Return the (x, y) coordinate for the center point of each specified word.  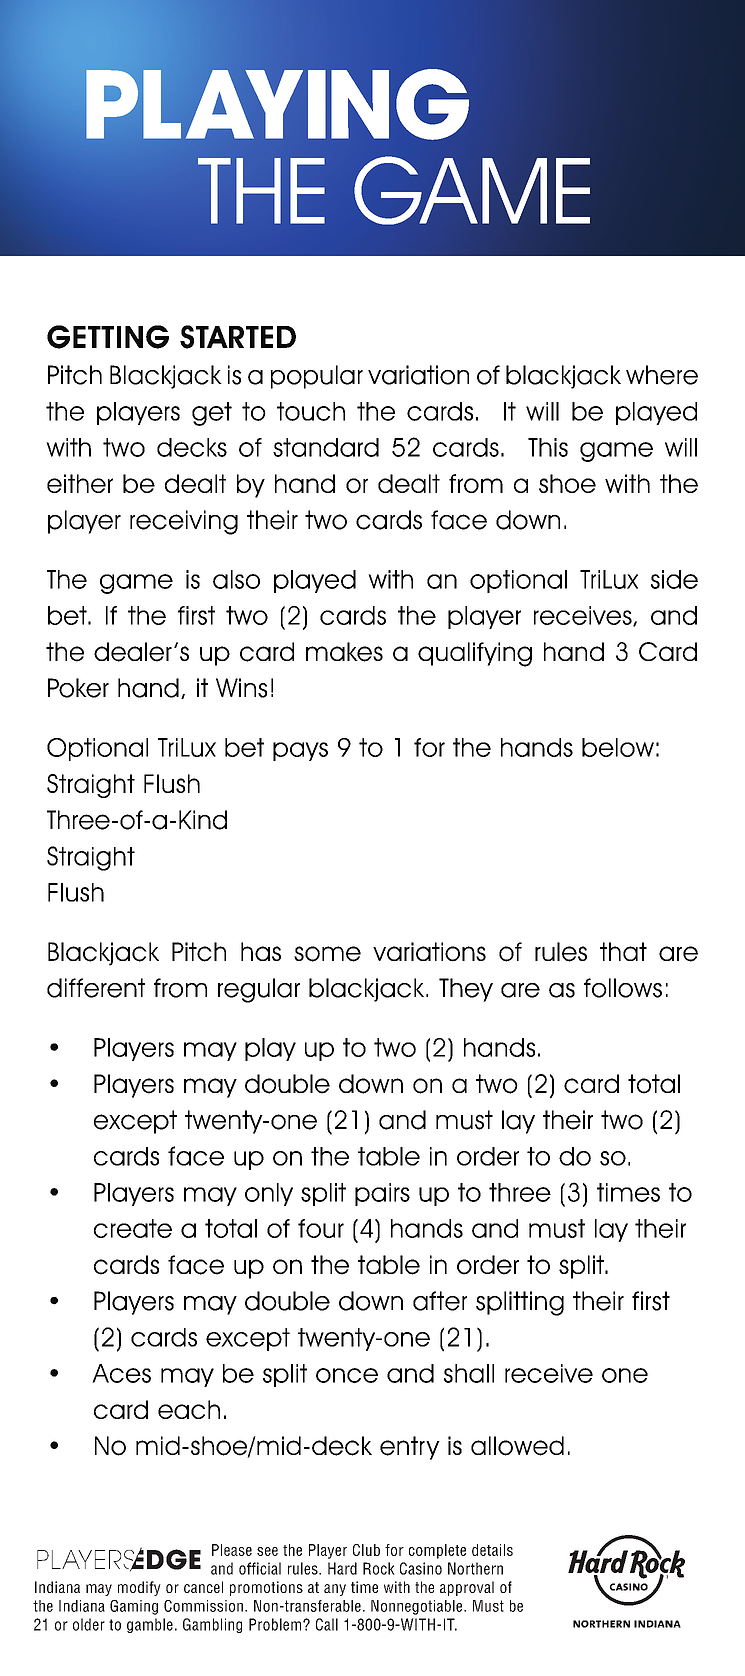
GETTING (108, 337)
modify (139, 1588)
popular (317, 377)
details (492, 1550)
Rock (379, 1568)
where (662, 375)
